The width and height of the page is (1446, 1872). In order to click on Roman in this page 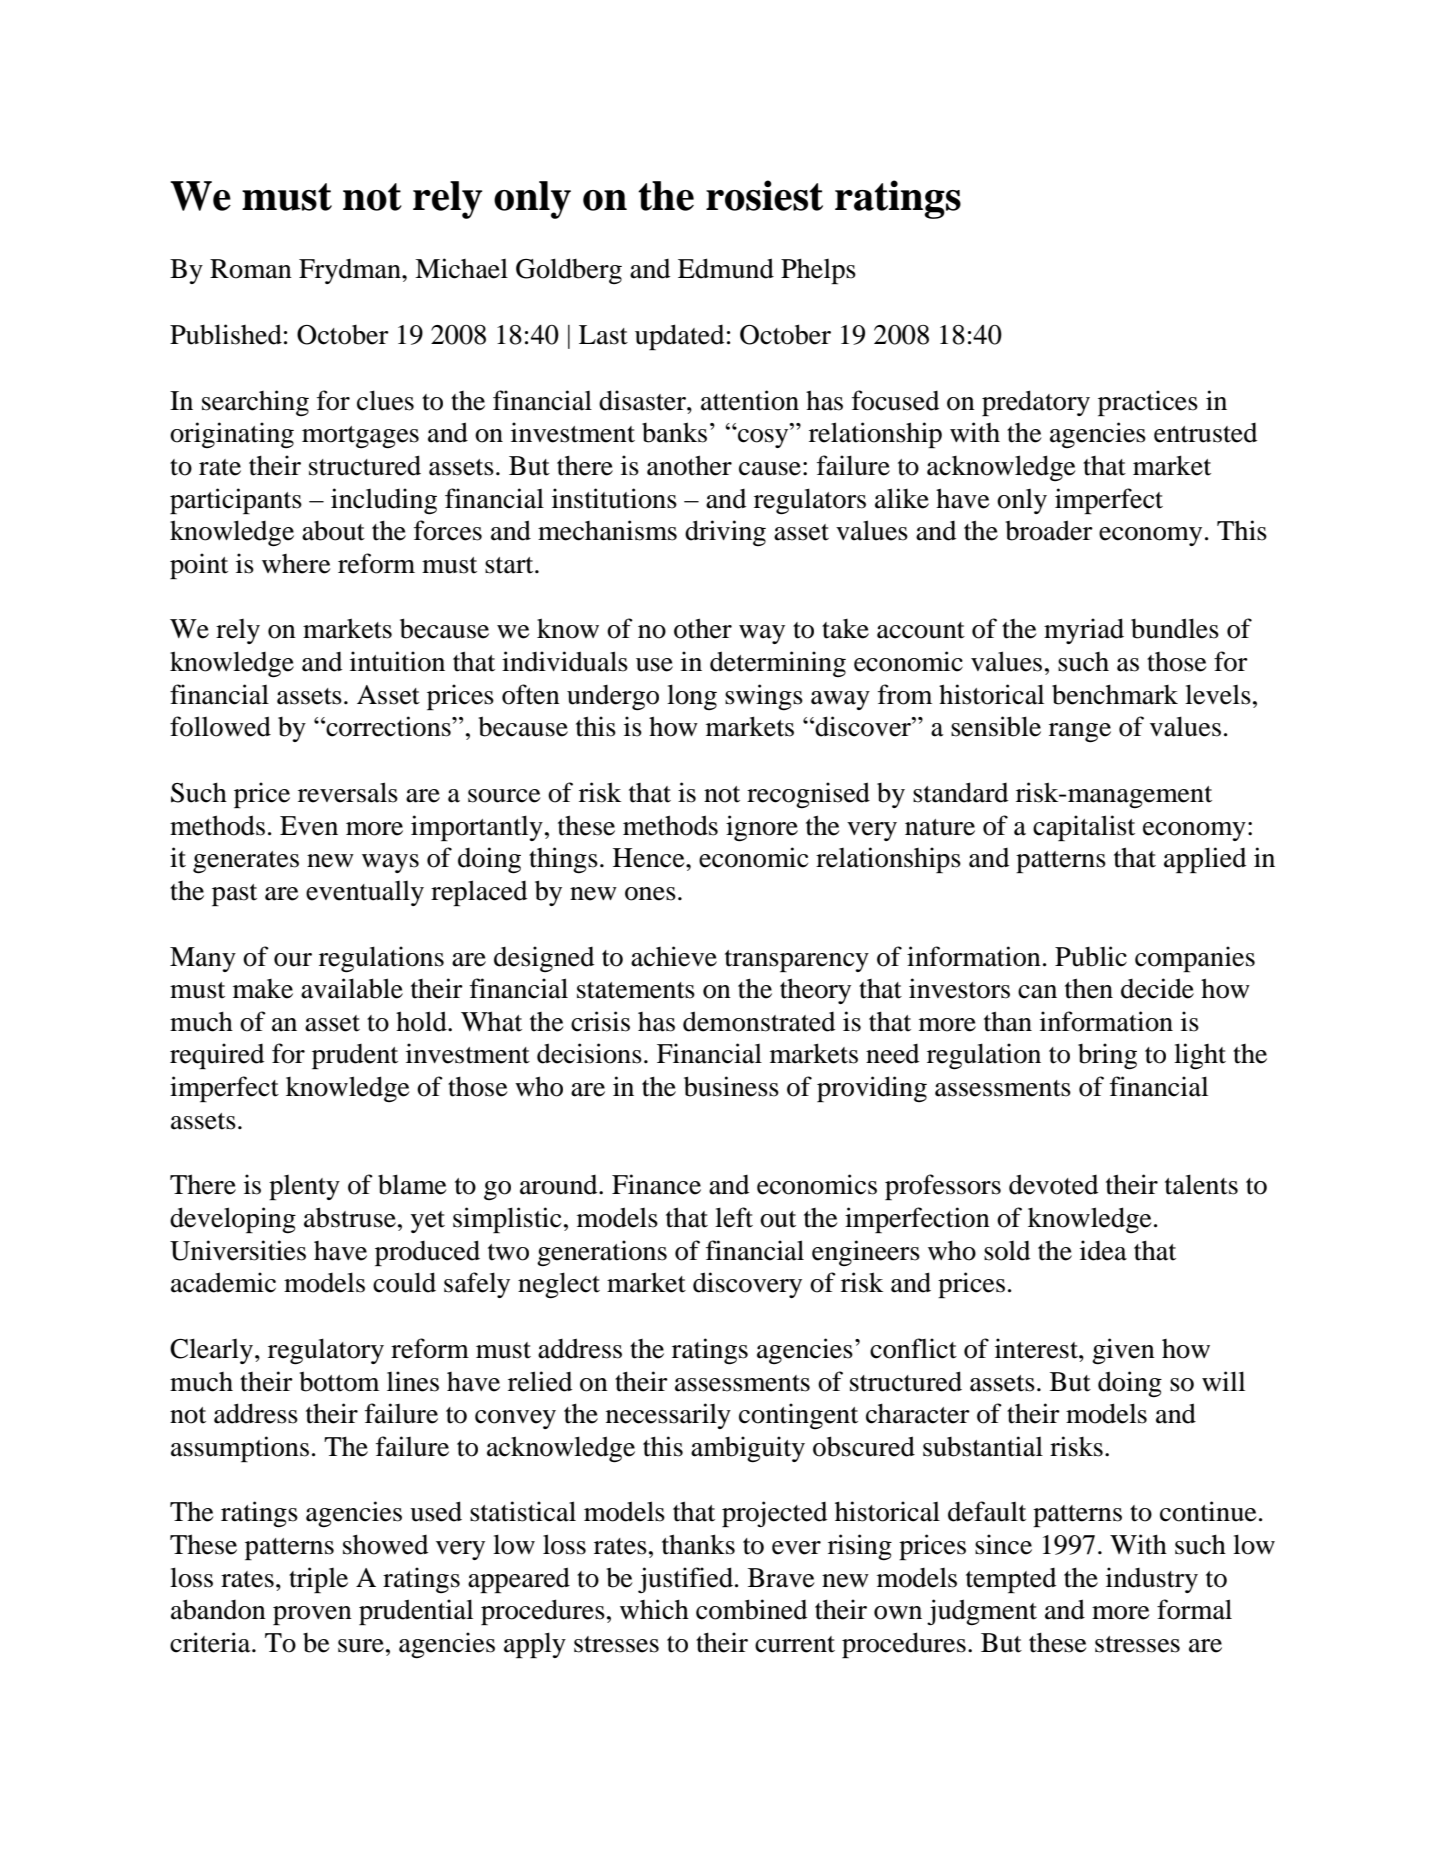, I will do `click(251, 269)`.
